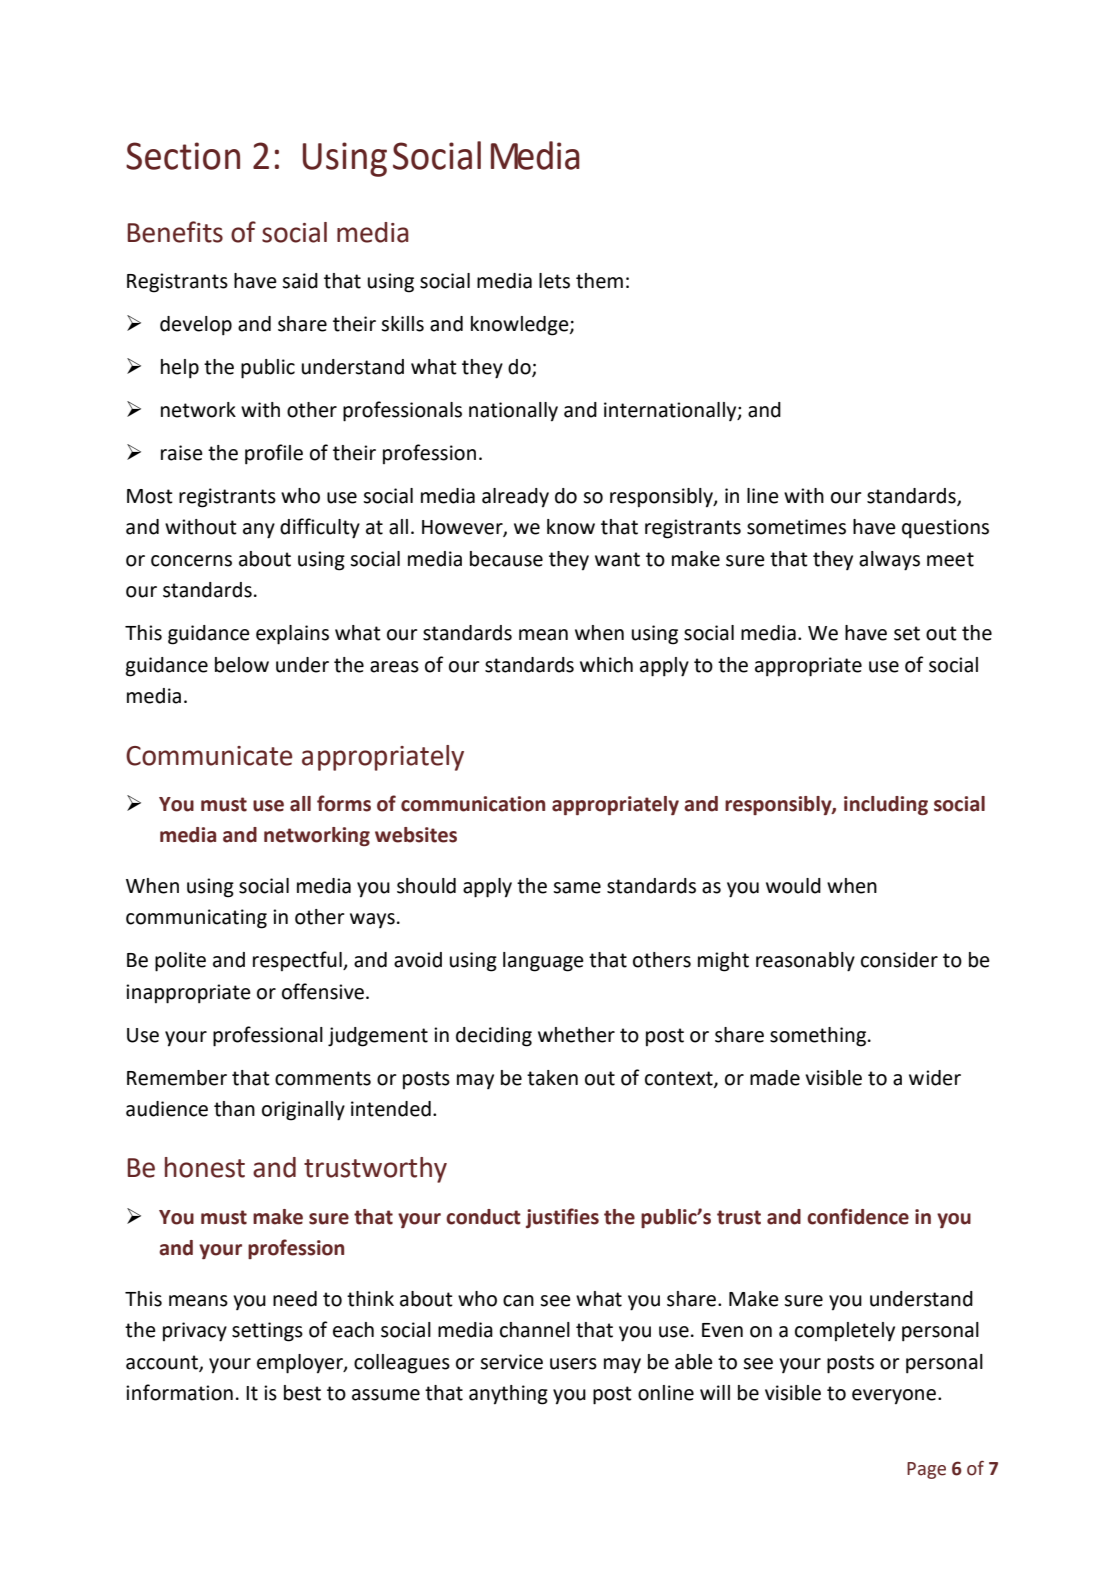  Describe the element at coordinates (183, 156) in the page. I see `Section` at that location.
